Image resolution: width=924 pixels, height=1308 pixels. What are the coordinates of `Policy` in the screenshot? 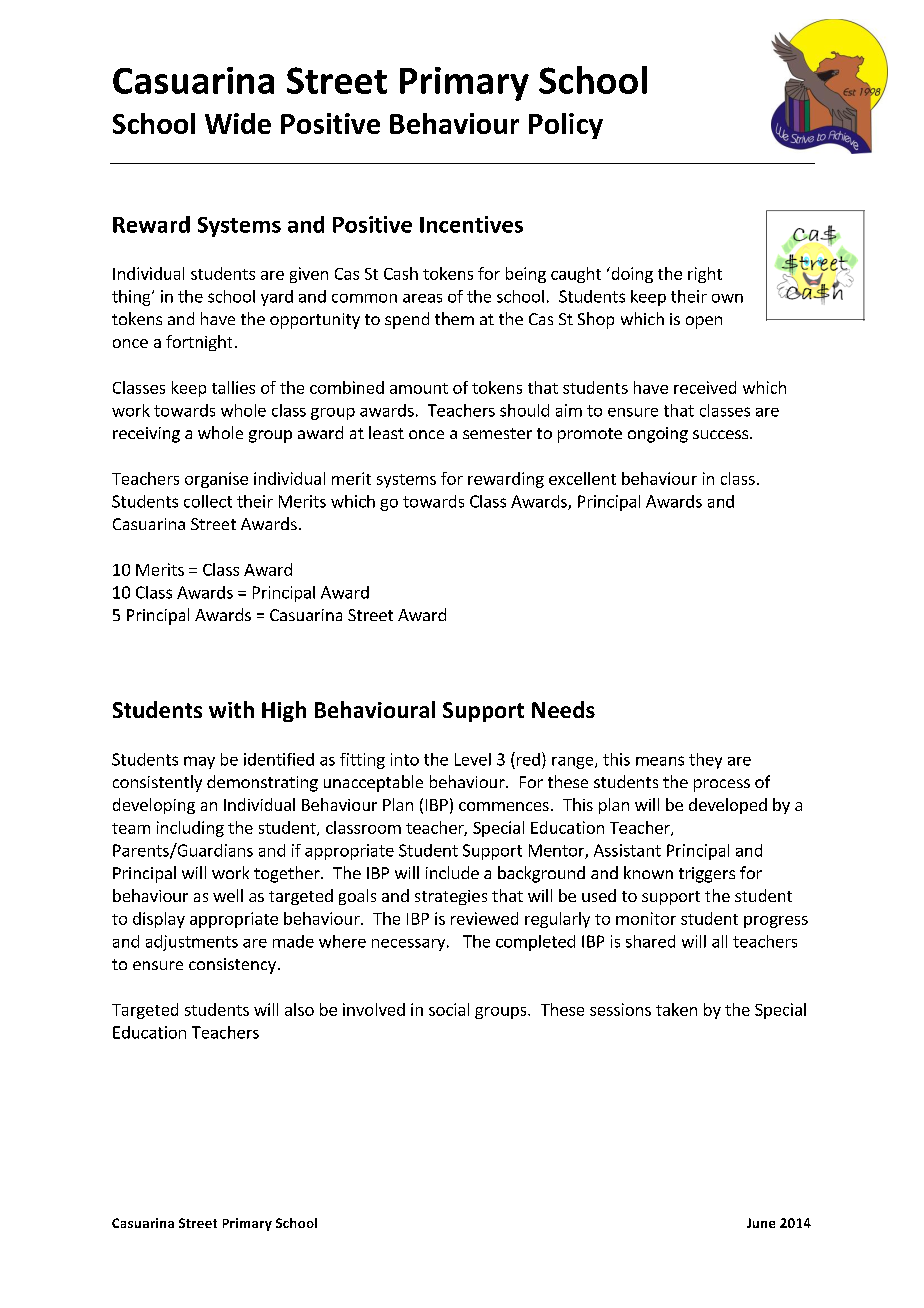 It's located at (566, 126).
